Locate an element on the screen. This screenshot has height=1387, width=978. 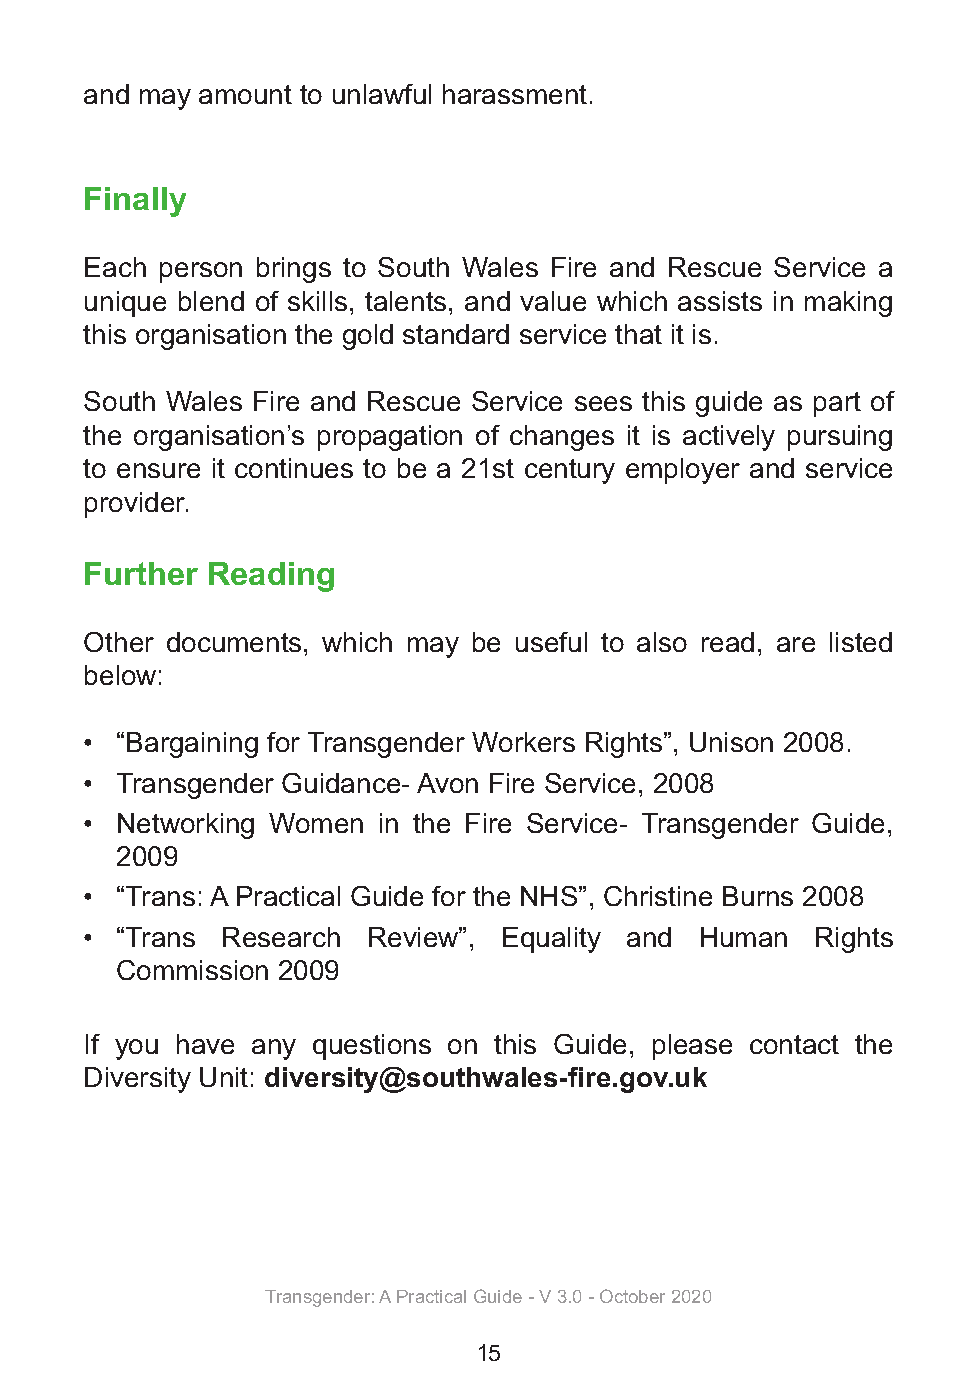
Networking is located at coordinates (186, 826).
